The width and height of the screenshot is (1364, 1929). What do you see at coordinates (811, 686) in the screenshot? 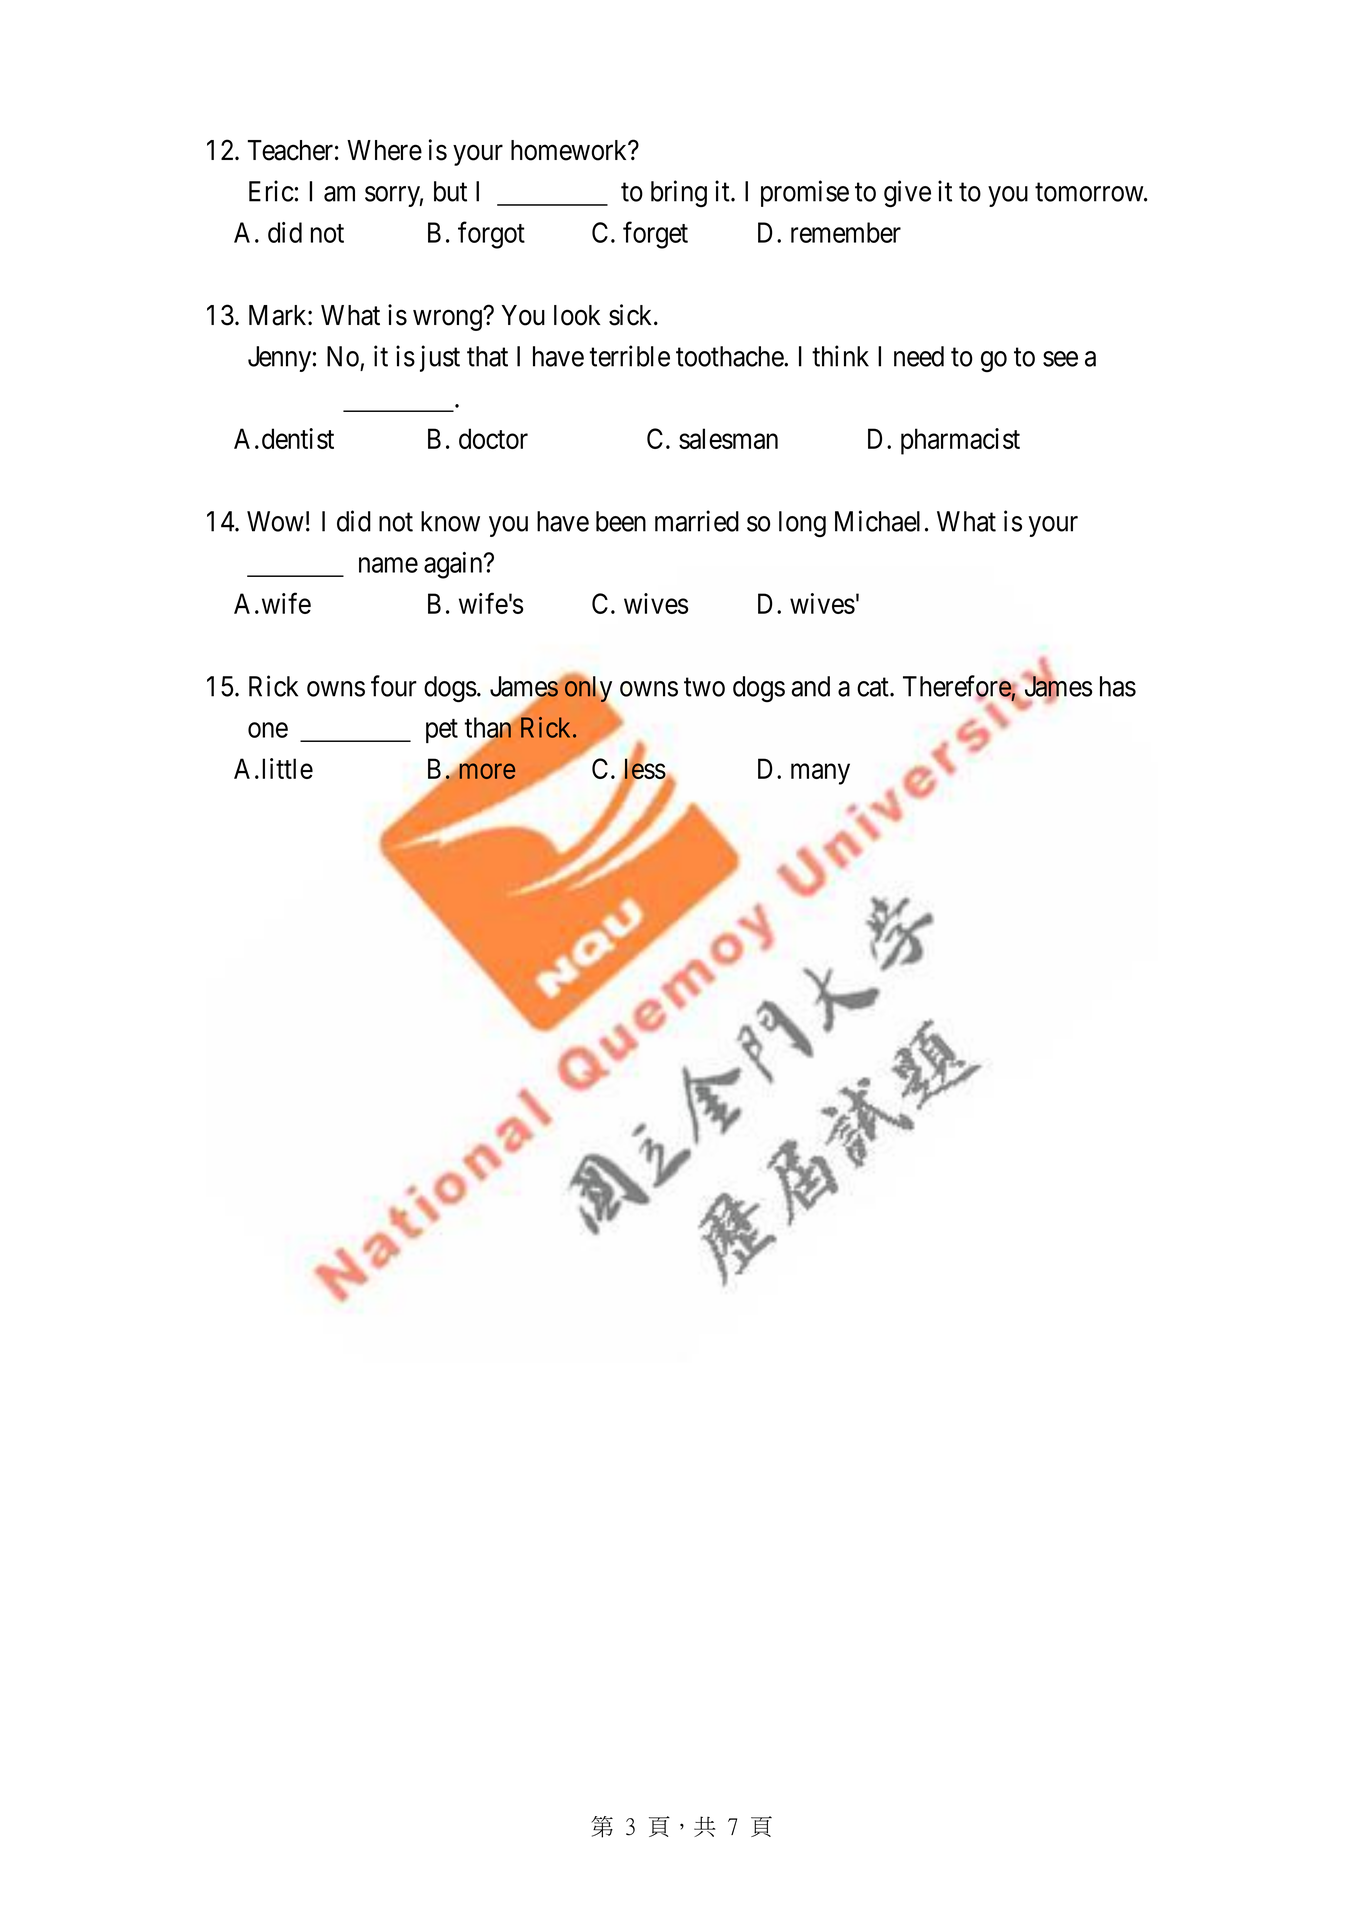
I see `and` at bounding box center [811, 686].
